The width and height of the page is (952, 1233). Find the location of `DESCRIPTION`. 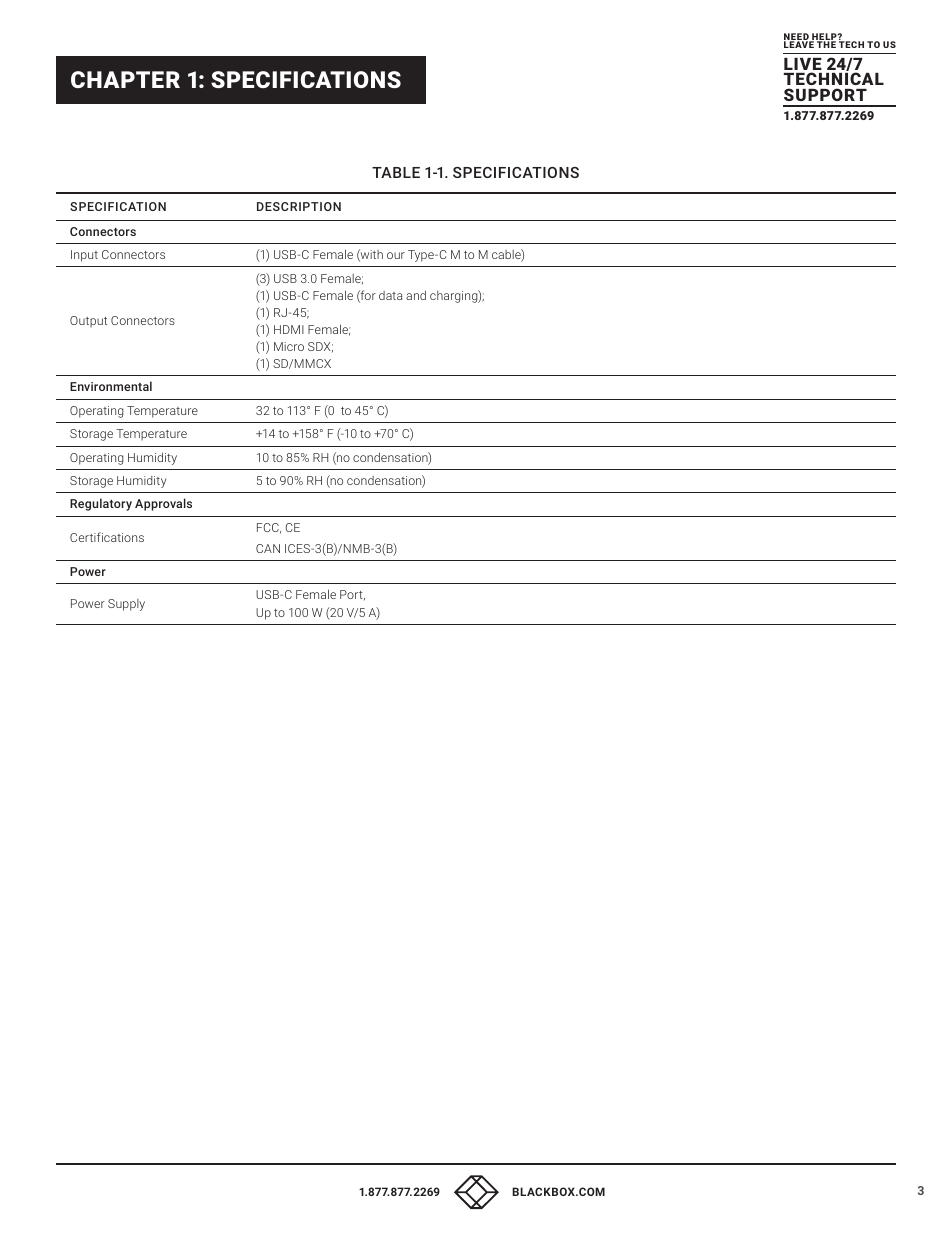

DESCRIPTION is located at coordinates (299, 206).
